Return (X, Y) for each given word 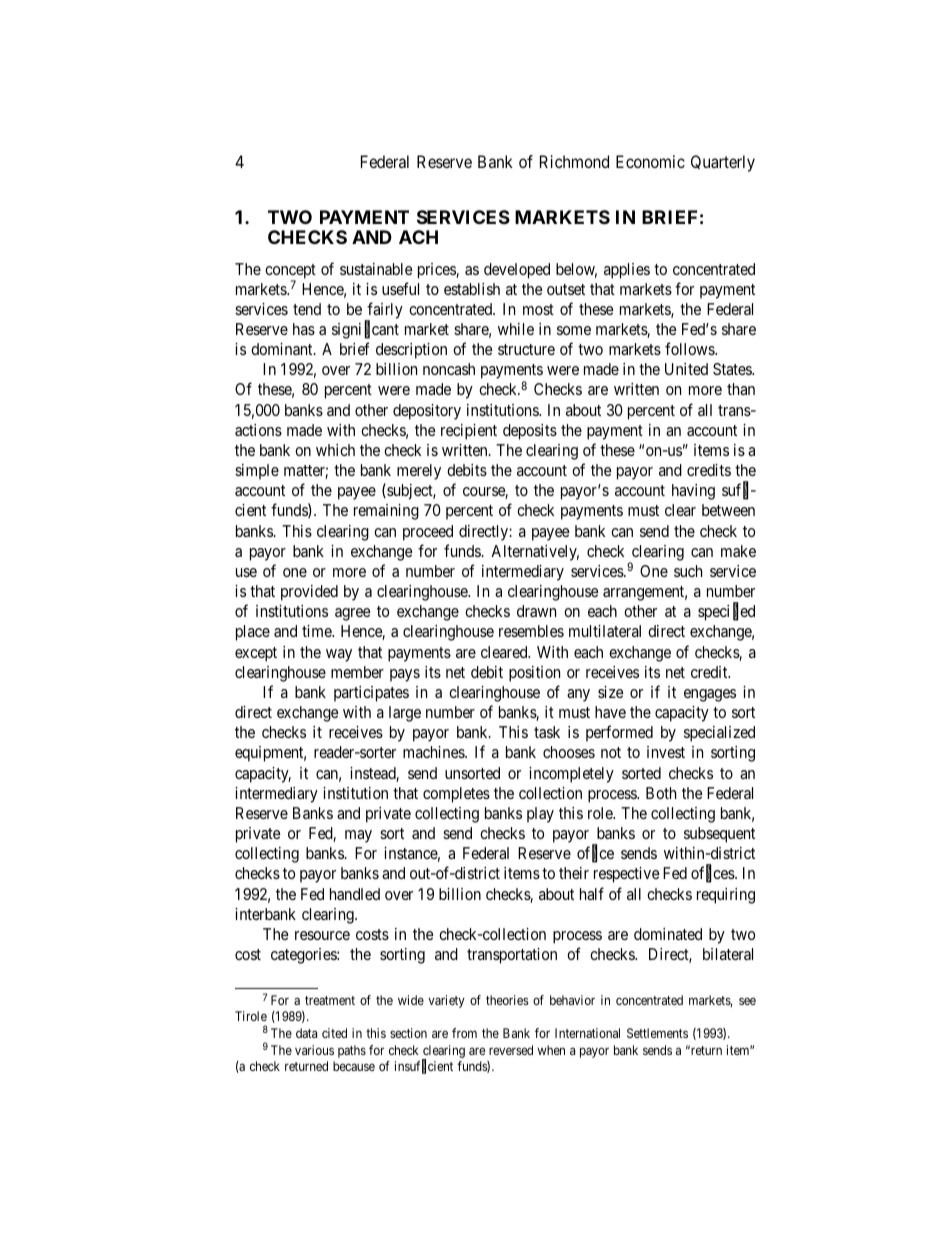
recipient (469, 432)
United (686, 369)
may (358, 836)
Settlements (657, 1033)
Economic (650, 161)
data (306, 1033)
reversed (511, 1050)
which (335, 450)
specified (726, 612)
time (317, 631)
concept (290, 272)
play (540, 815)
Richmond (574, 161)
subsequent (719, 835)
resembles (531, 631)
